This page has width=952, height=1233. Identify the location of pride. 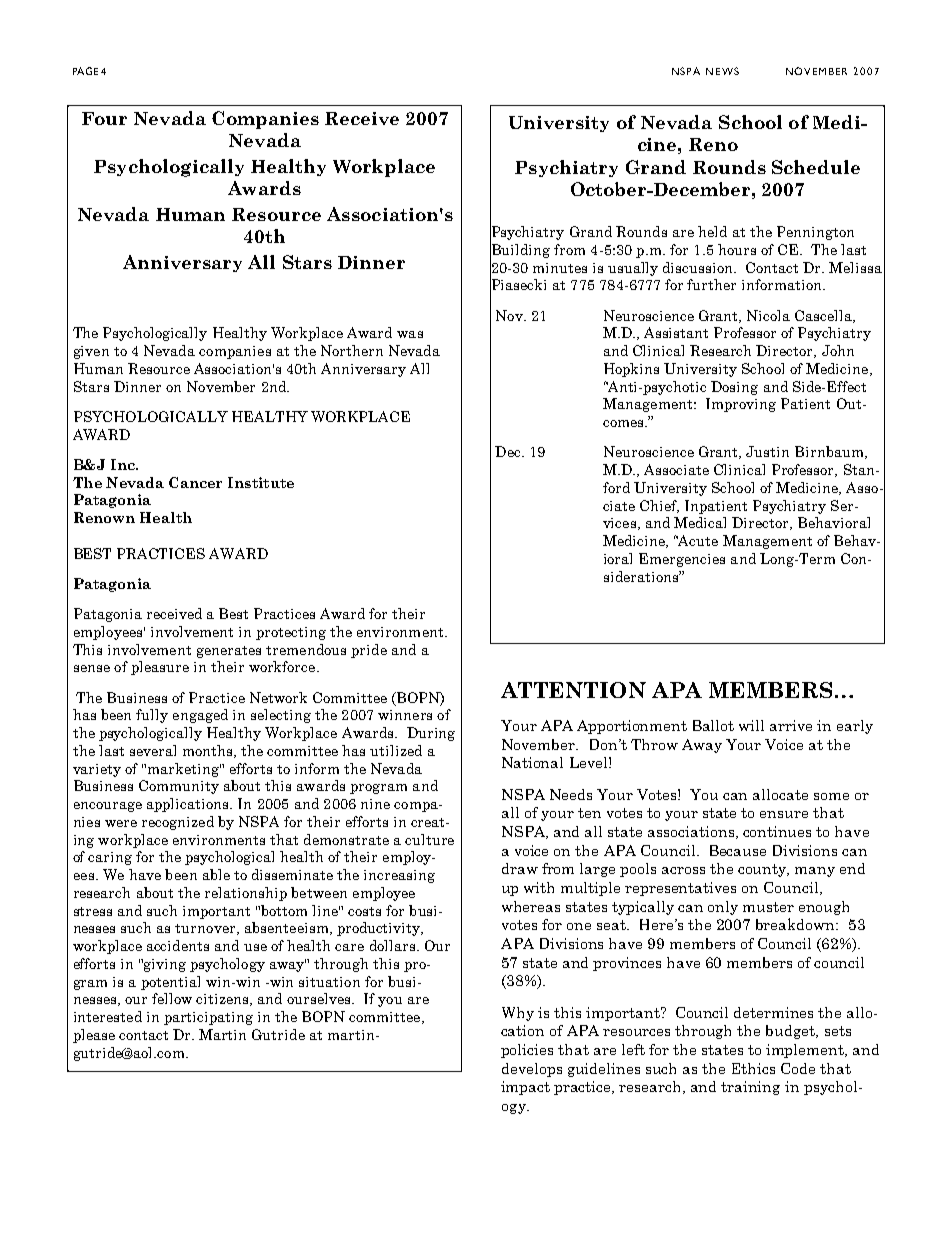
(369, 651).
